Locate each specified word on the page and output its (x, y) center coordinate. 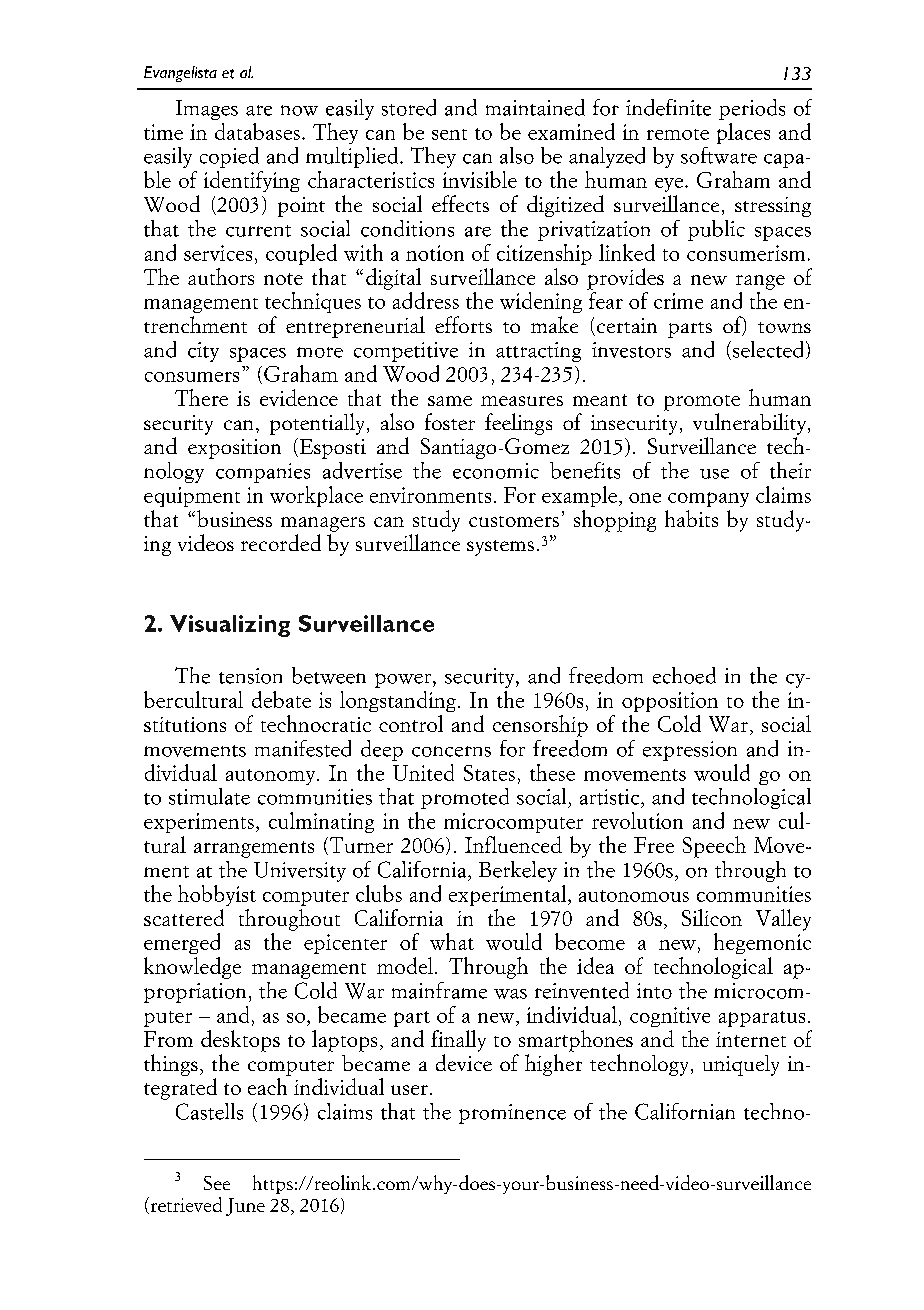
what (452, 941)
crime (678, 301)
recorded (281, 542)
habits (691, 518)
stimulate (209, 796)
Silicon (712, 917)
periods (752, 109)
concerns (451, 751)
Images (207, 110)
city (203, 352)
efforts (463, 324)
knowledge (192, 968)
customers (514, 521)
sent (449, 134)
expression (690, 751)
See (217, 1183)
